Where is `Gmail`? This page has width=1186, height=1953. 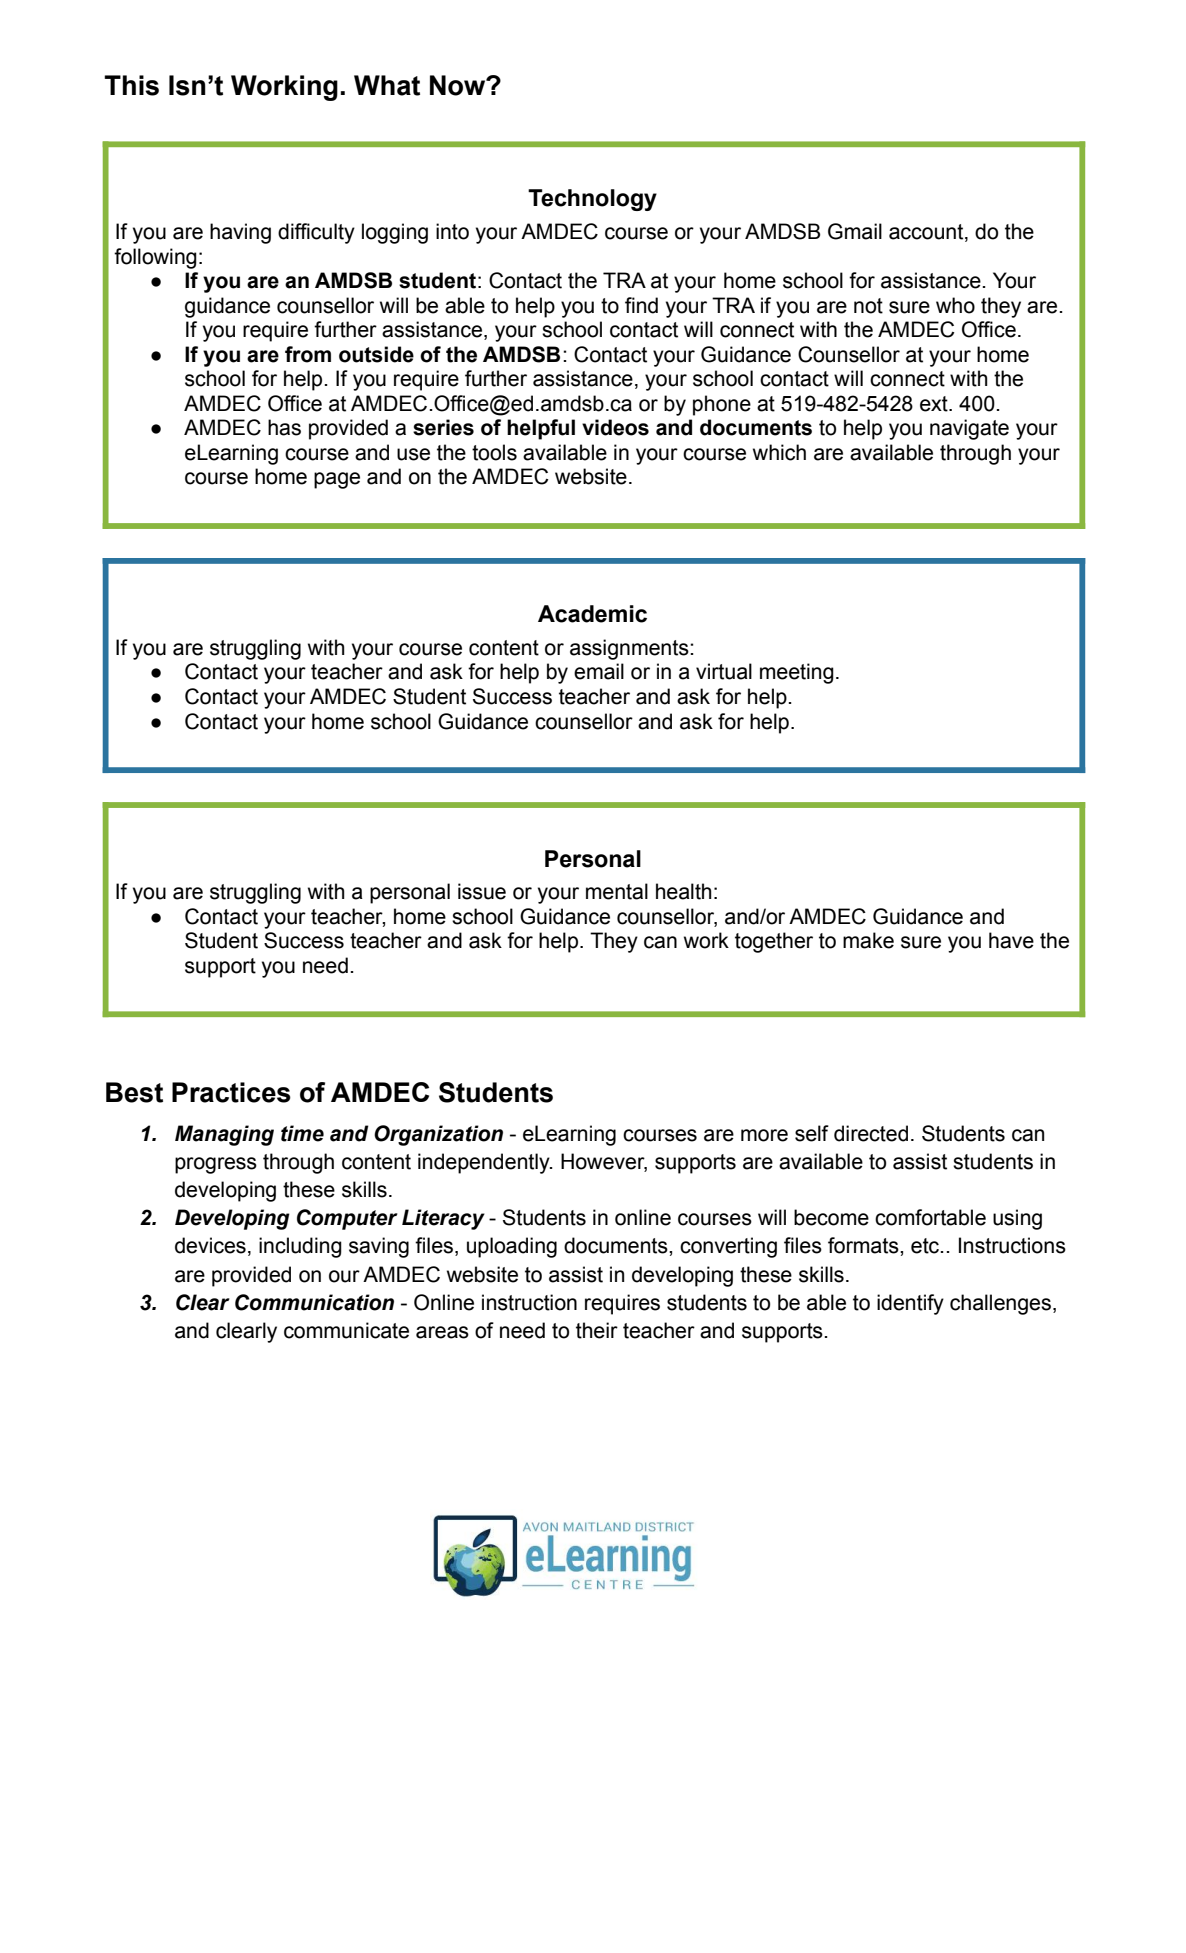 Gmail is located at coordinates (855, 231).
